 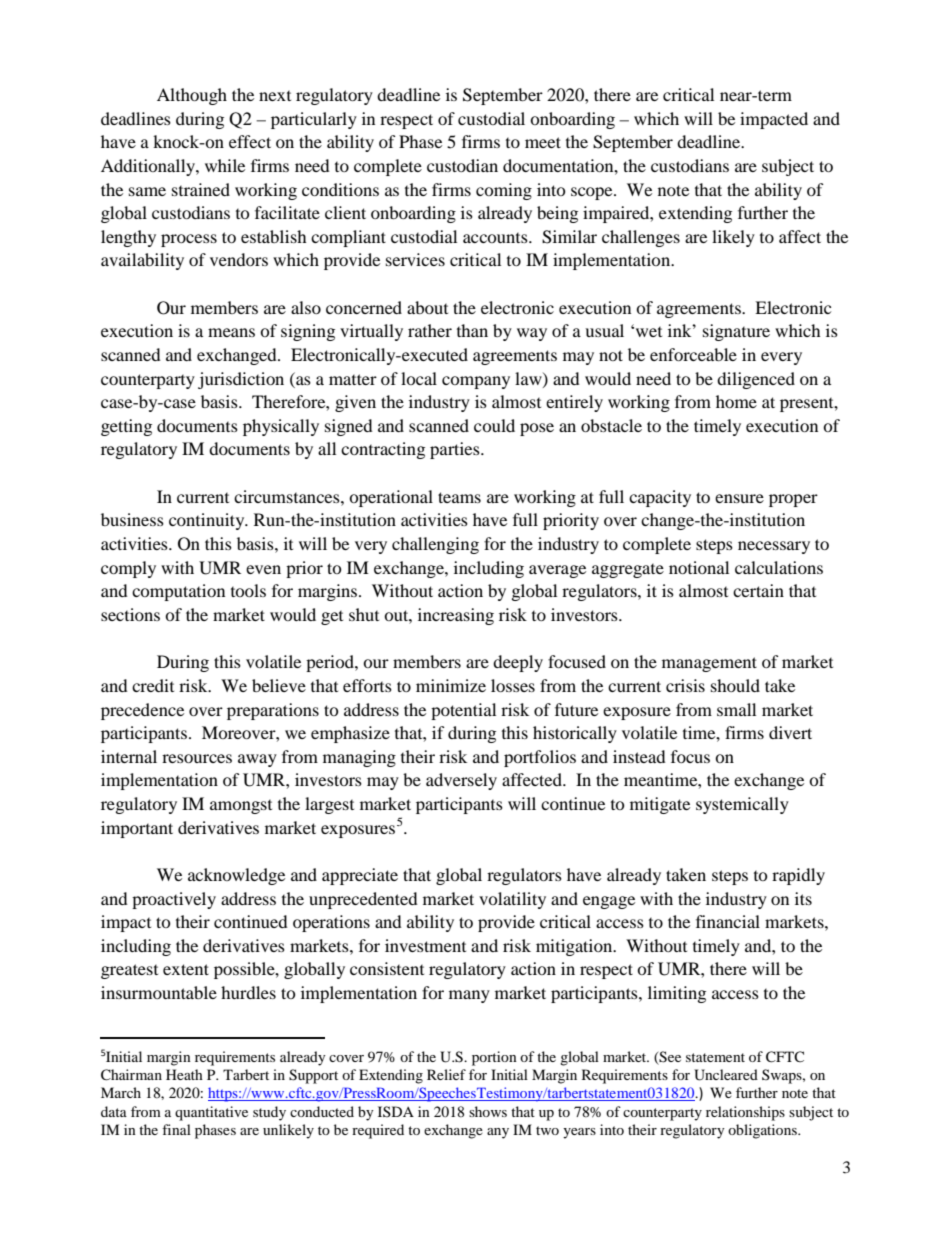 What do you see at coordinates (174, 900) in the document?
I see `proactively` at bounding box center [174, 900].
